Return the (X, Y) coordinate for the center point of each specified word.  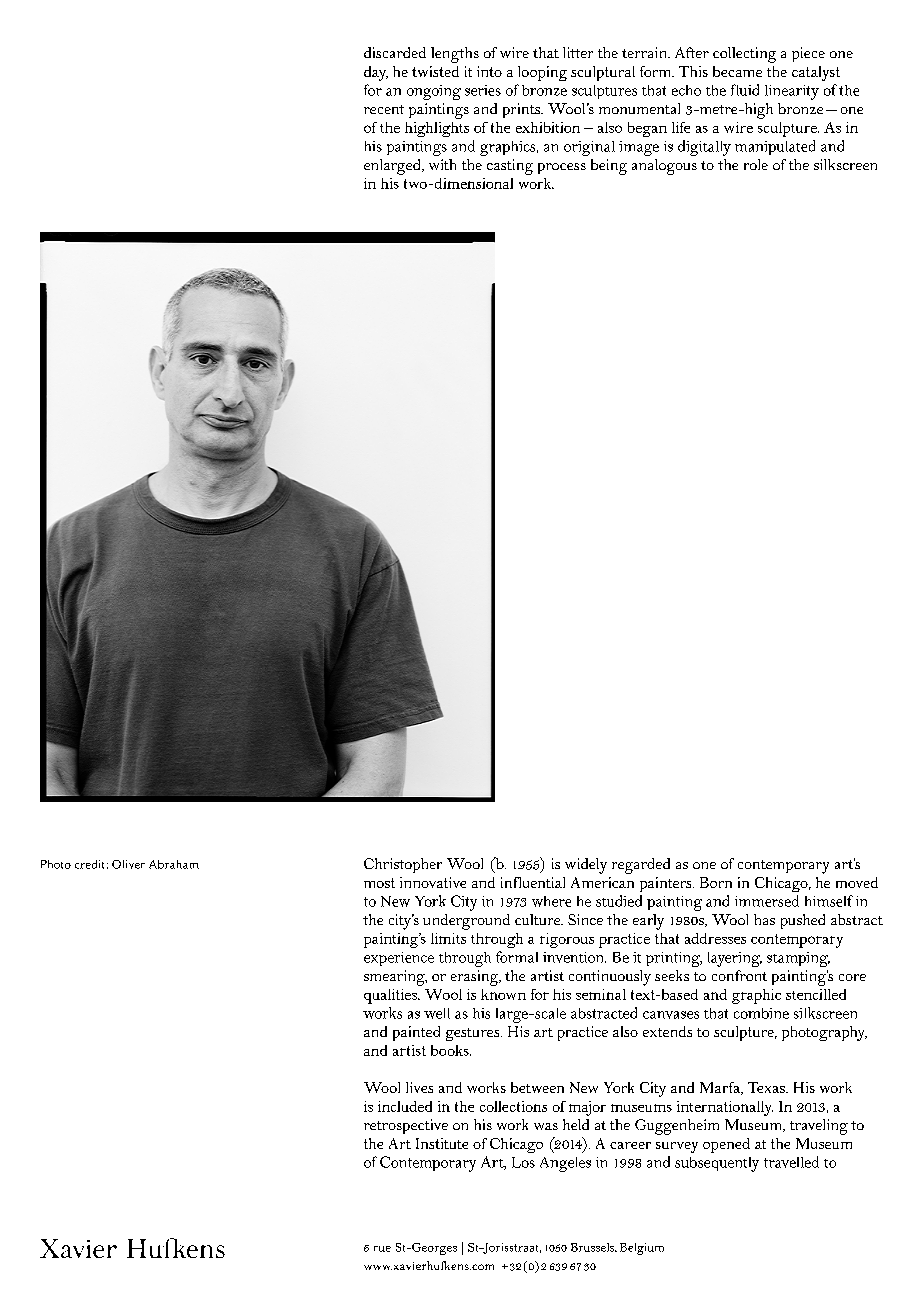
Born (716, 882)
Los (523, 1162)
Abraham (174, 864)
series (483, 90)
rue (382, 1249)
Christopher (403, 865)
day (376, 73)
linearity (792, 92)
